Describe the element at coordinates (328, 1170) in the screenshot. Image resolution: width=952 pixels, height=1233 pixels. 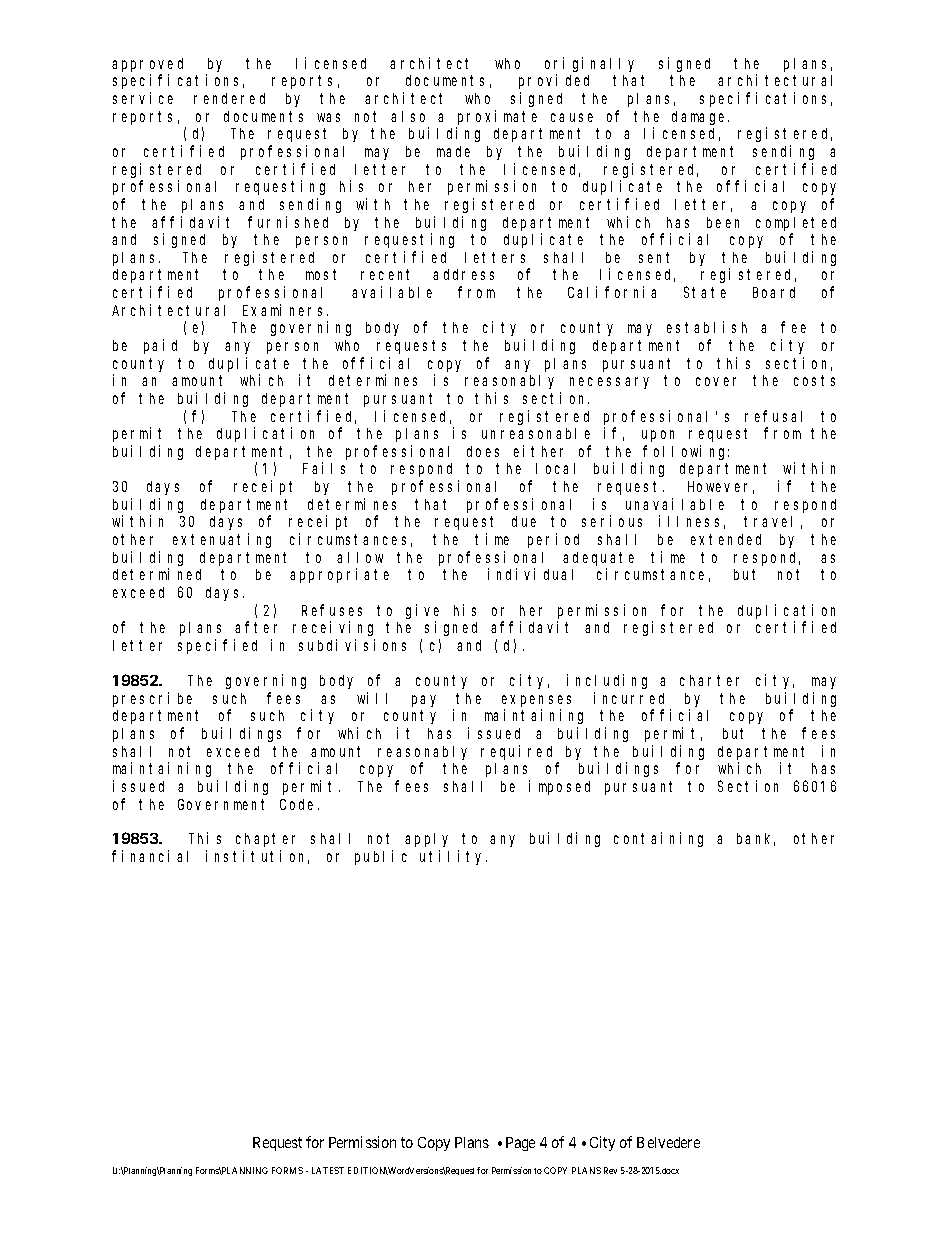
I see `LATEST` at that location.
